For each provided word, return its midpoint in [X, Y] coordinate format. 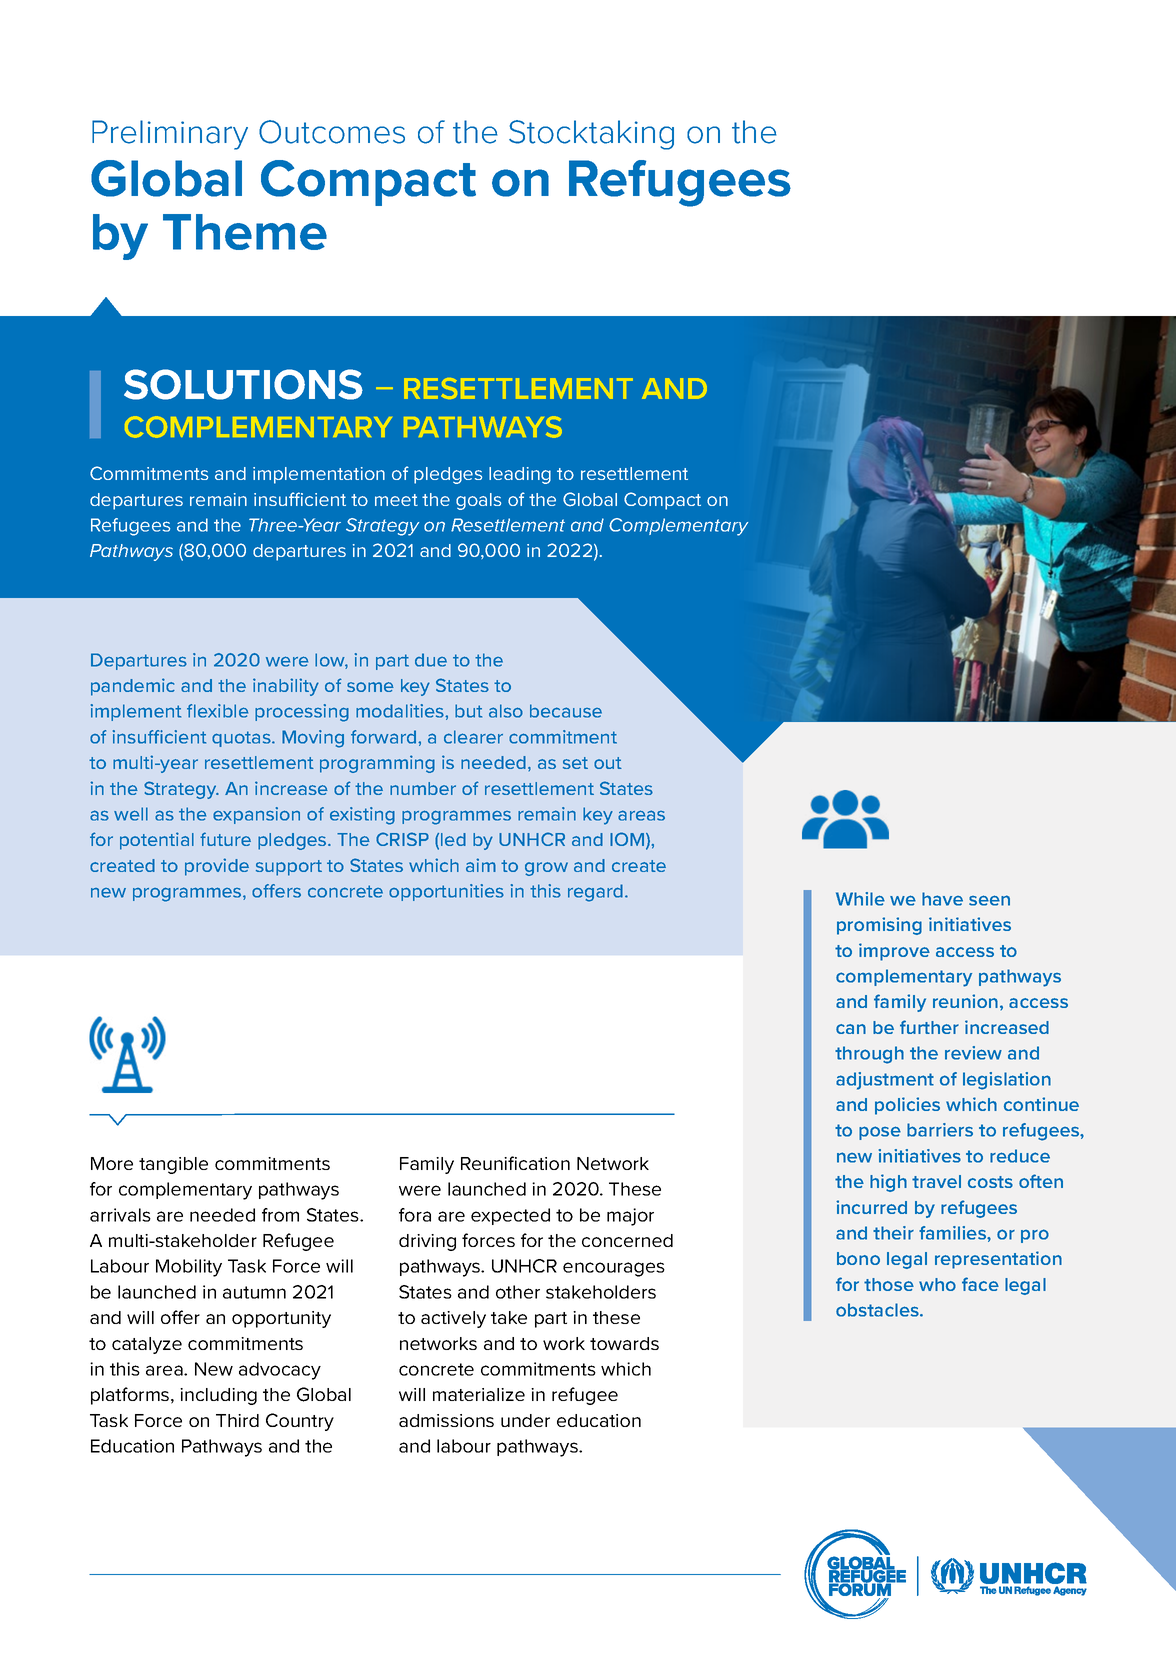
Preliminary [170, 135]
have [942, 899]
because [566, 711]
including [218, 1396]
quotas [242, 739]
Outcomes [332, 132]
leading [520, 475]
